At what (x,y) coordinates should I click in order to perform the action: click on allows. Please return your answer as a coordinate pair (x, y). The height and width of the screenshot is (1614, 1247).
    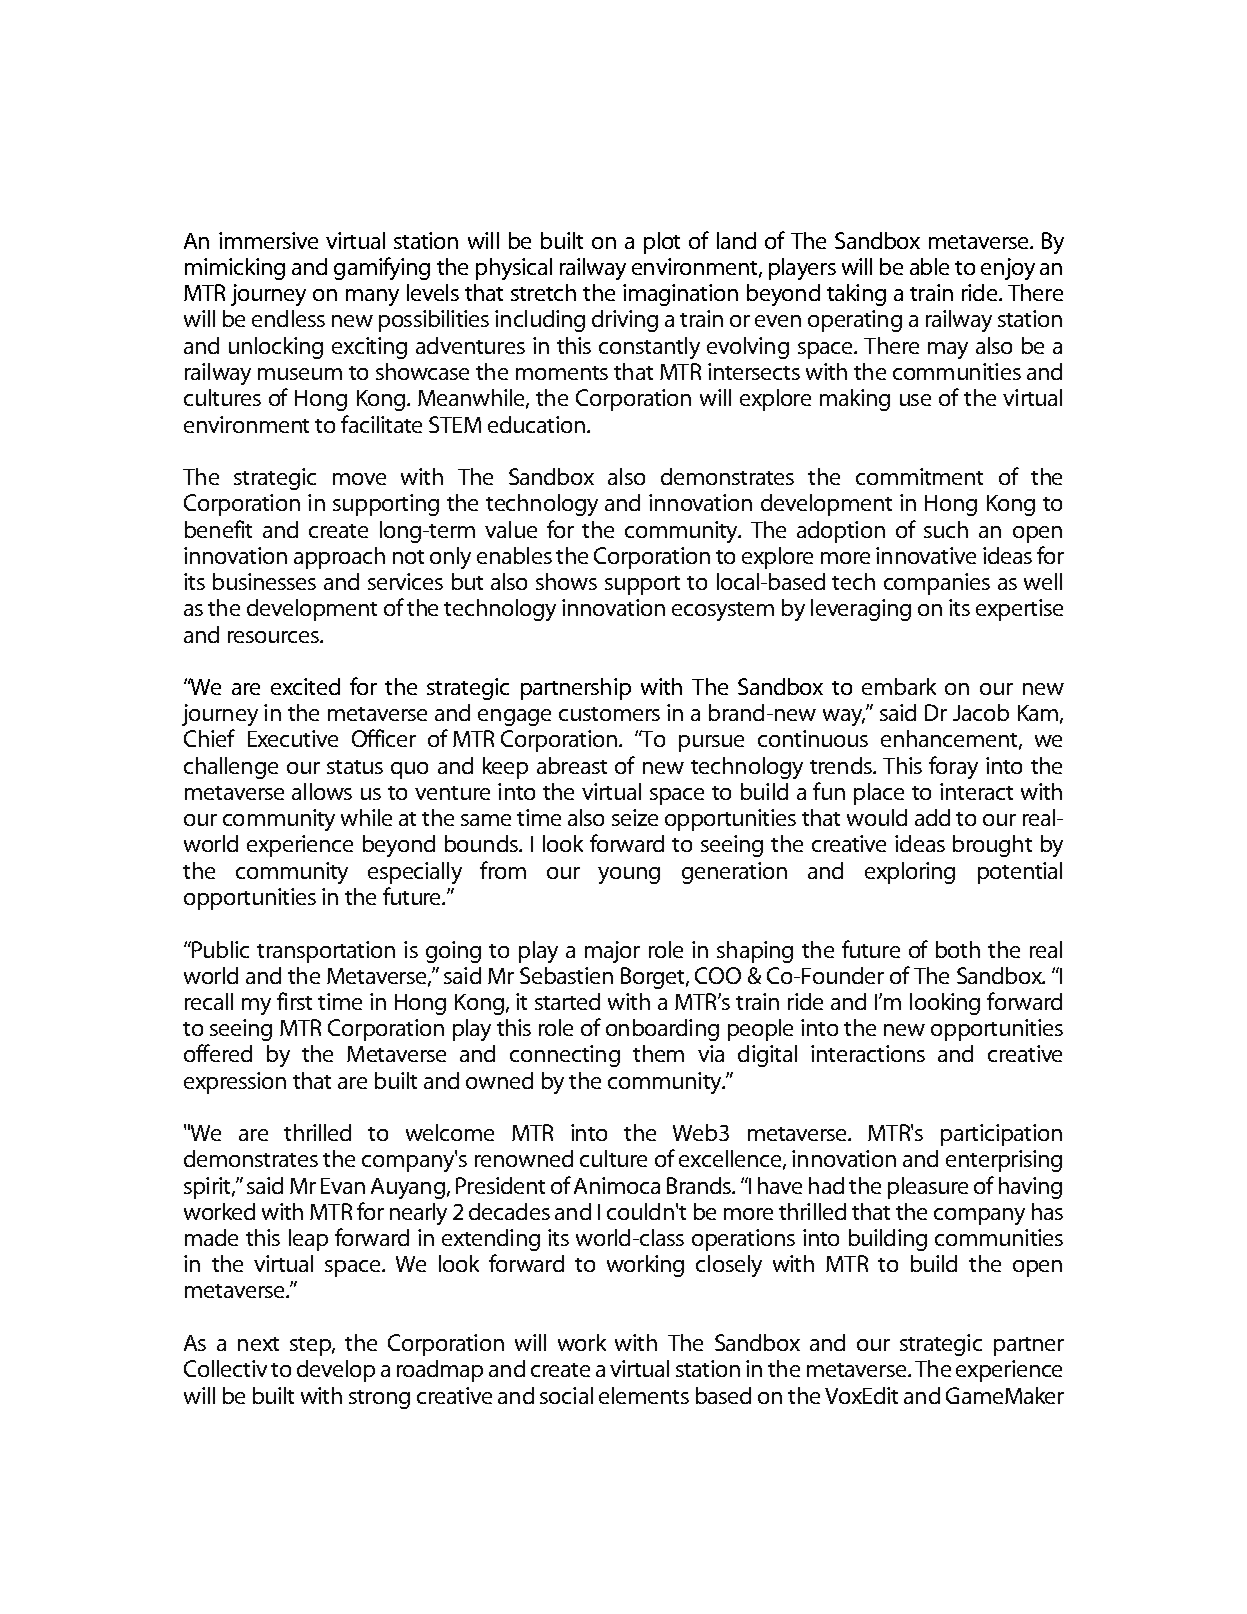
    Looking at the image, I should click on (322, 791).
